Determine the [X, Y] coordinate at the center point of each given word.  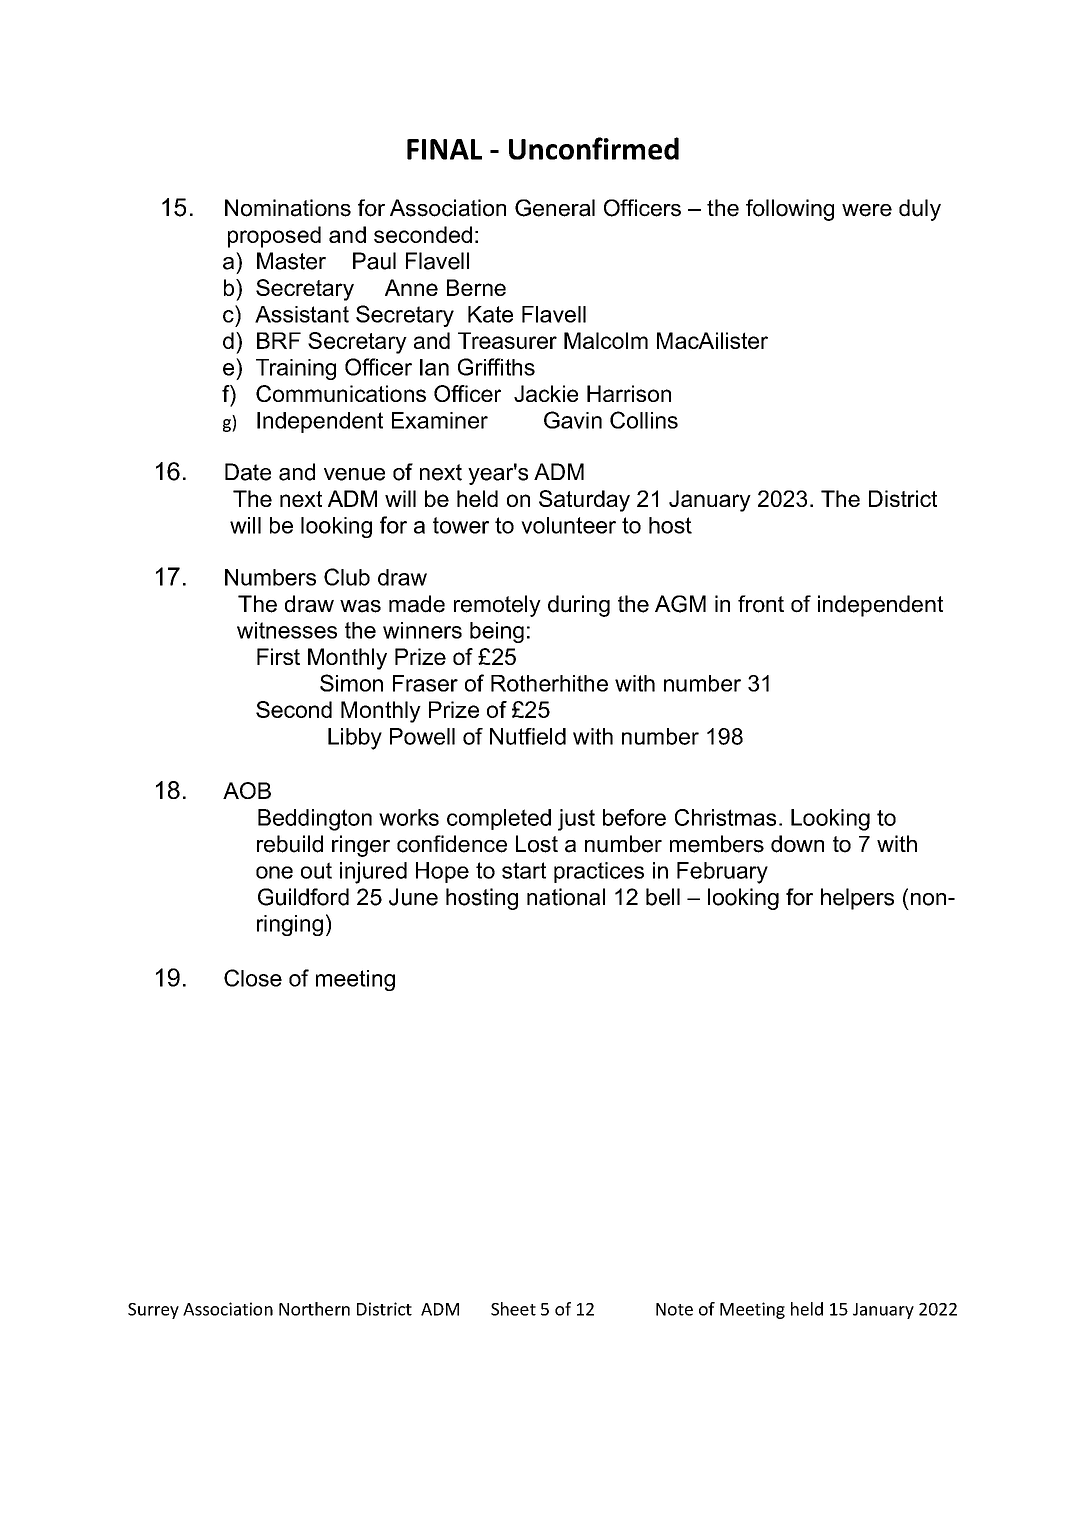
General [555, 208]
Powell [422, 736]
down [797, 844]
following [790, 210]
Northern [314, 1309]
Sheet [513, 1309]
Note [674, 1309]
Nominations [288, 208]
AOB [247, 790]
